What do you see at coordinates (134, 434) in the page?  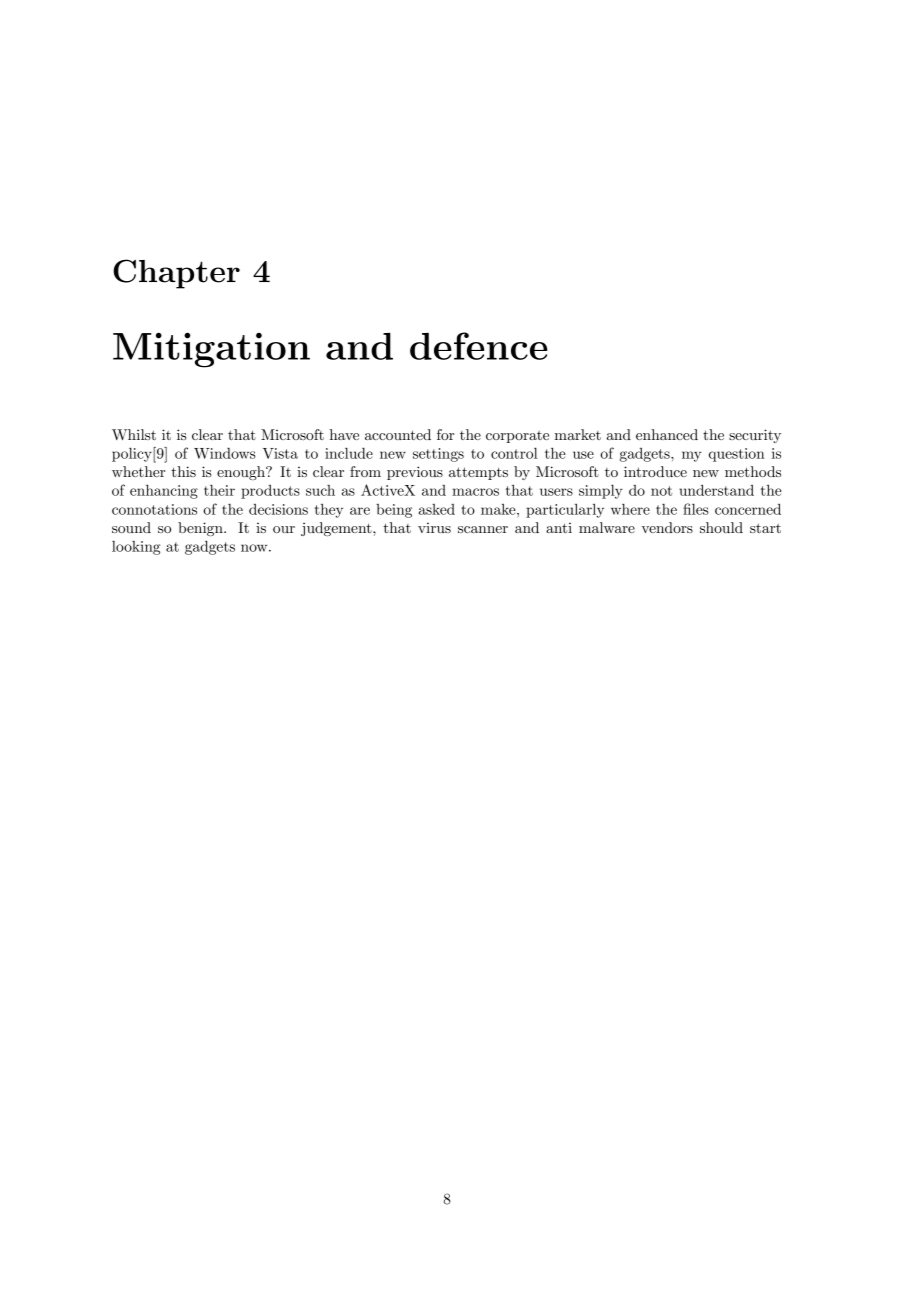 I see `Whilst` at bounding box center [134, 434].
